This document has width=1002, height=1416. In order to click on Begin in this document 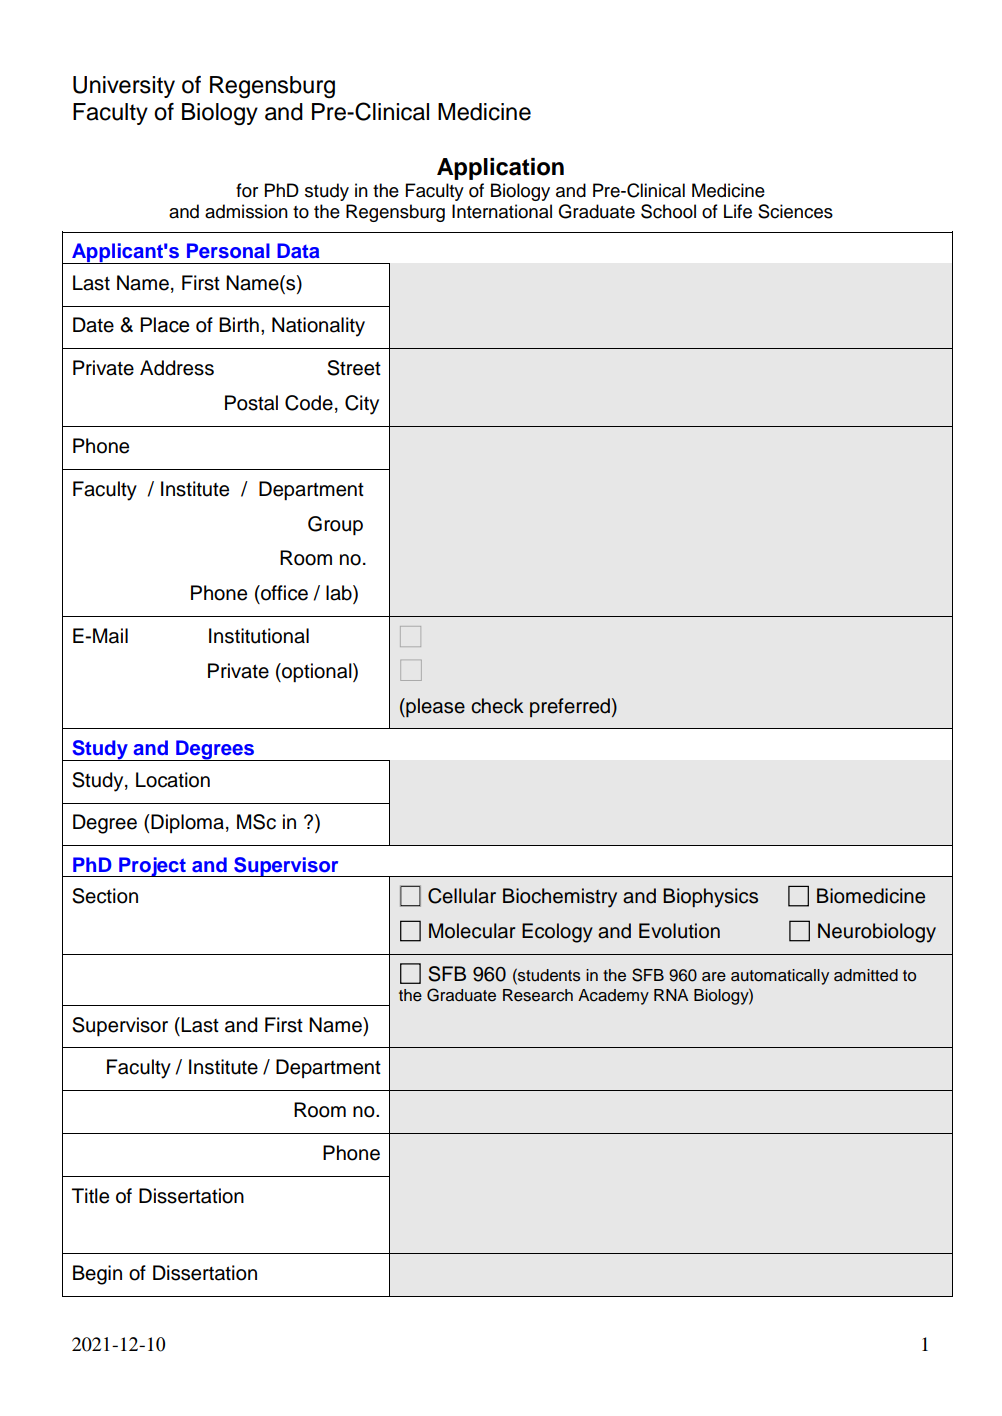, I will do `click(97, 1275)`.
